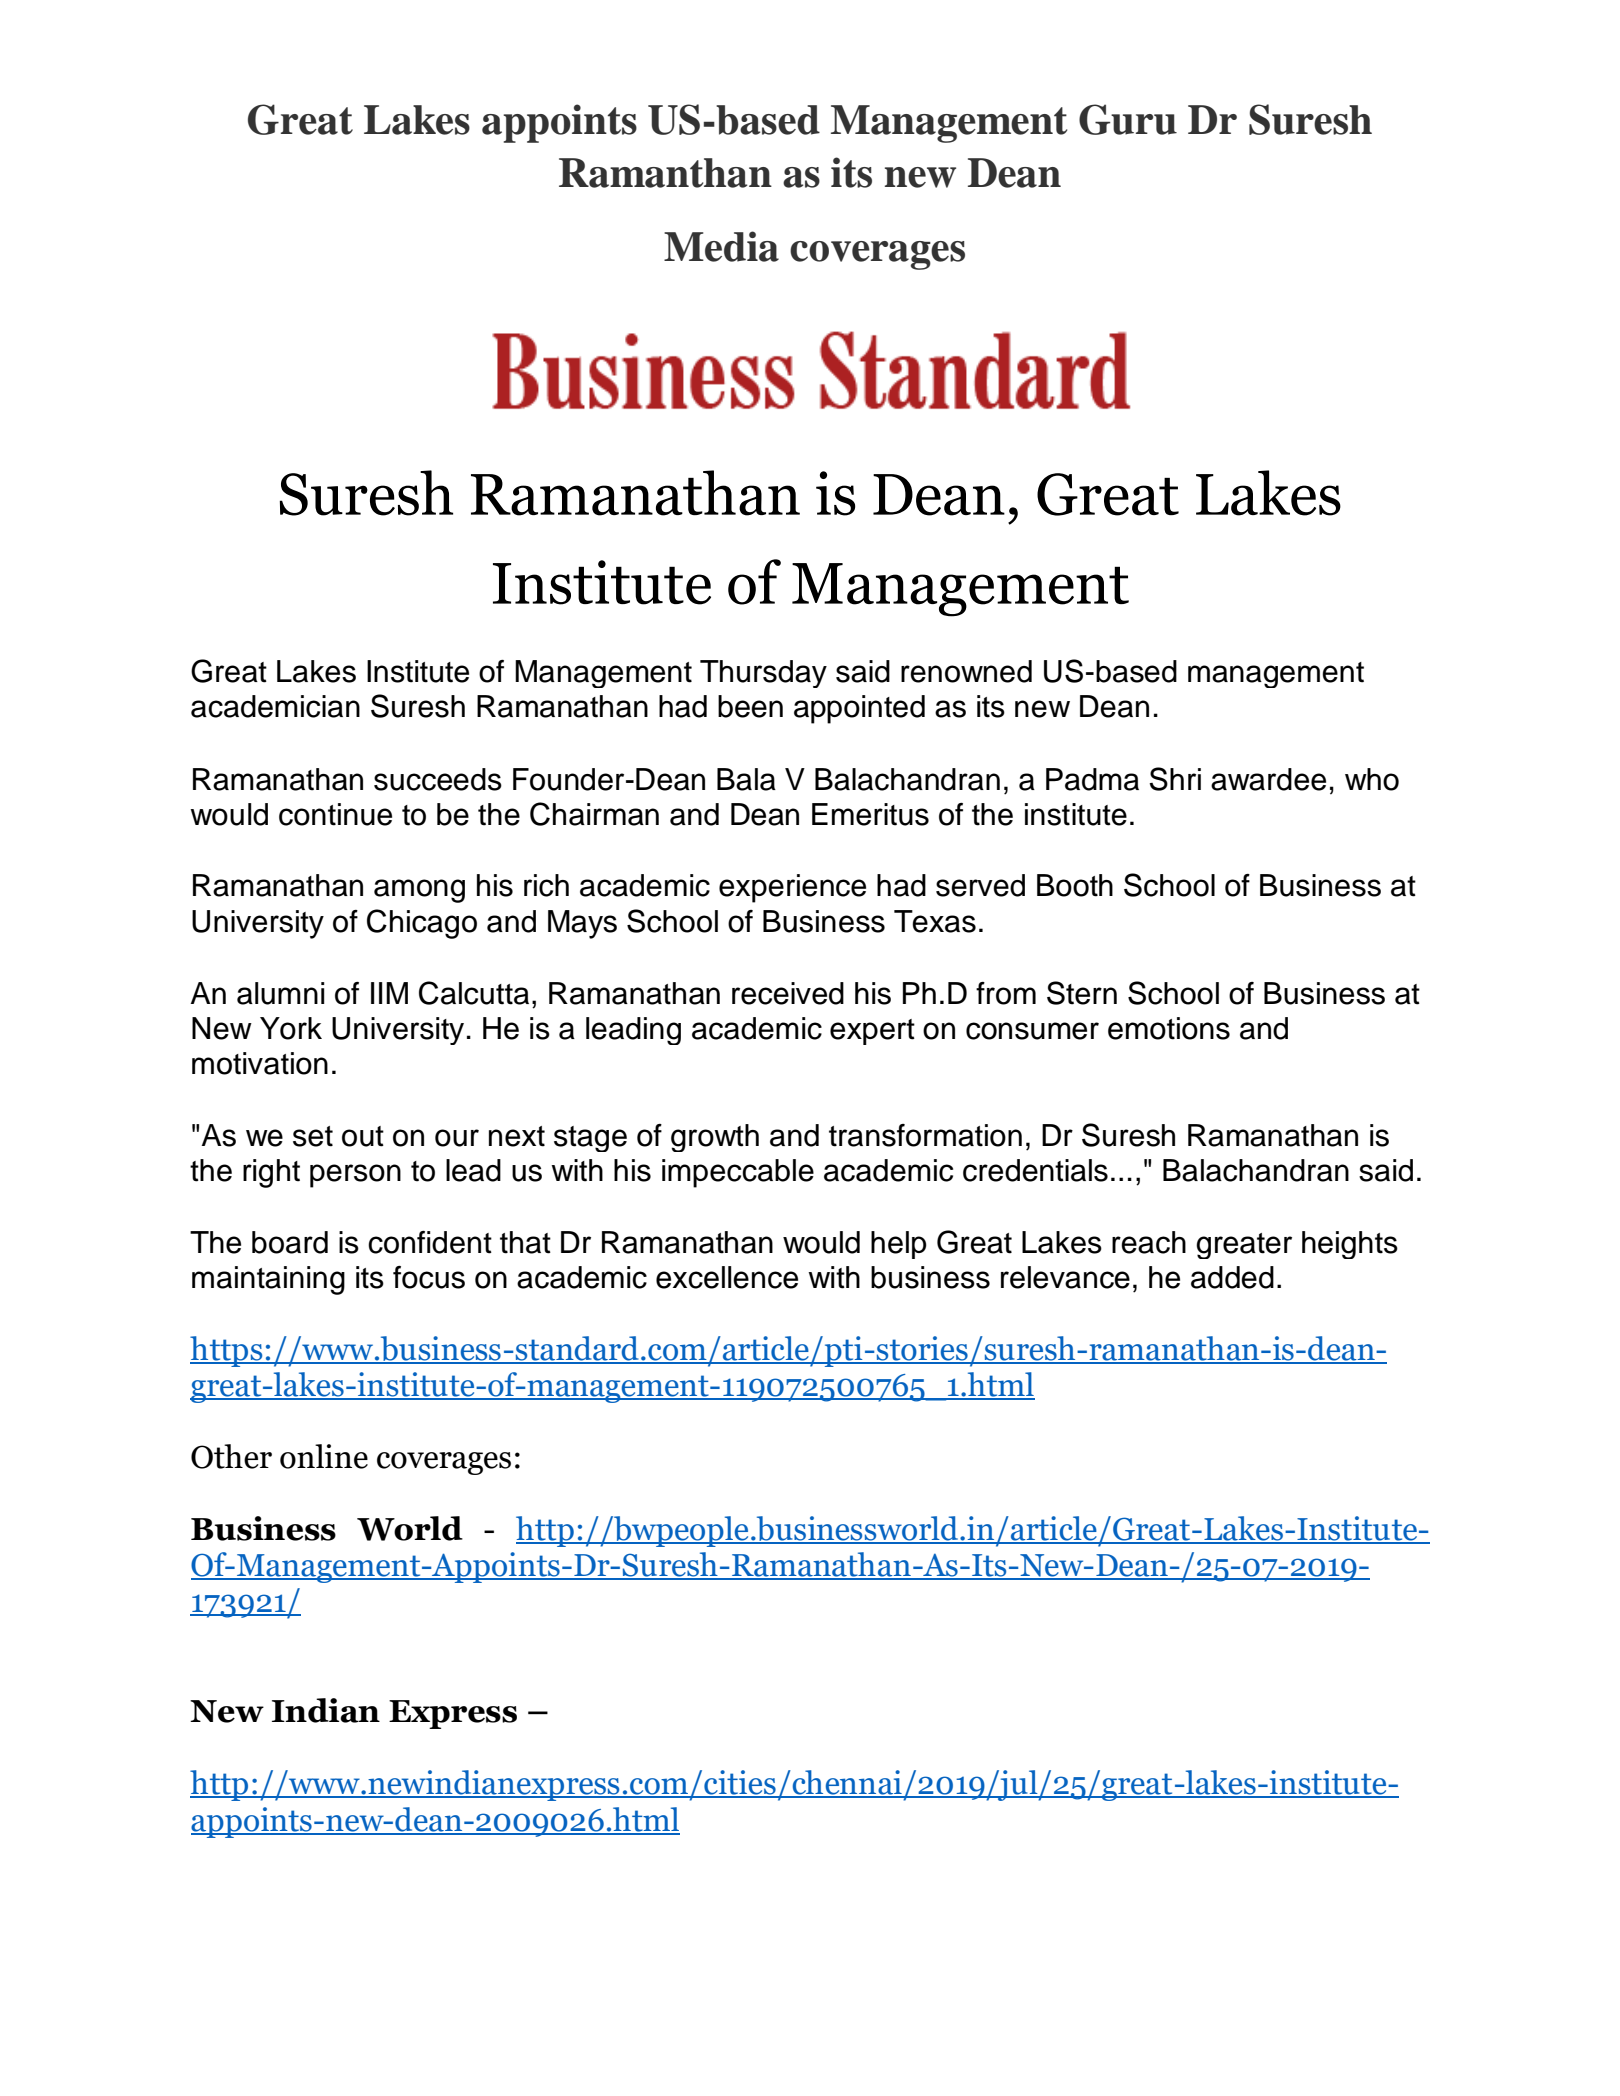 The width and height of the screenshot is (1620, 2096). What do you see at coordinates (1128, 119) in the screenshot?
I see `Guru` at bounding box center [1128, 119].
